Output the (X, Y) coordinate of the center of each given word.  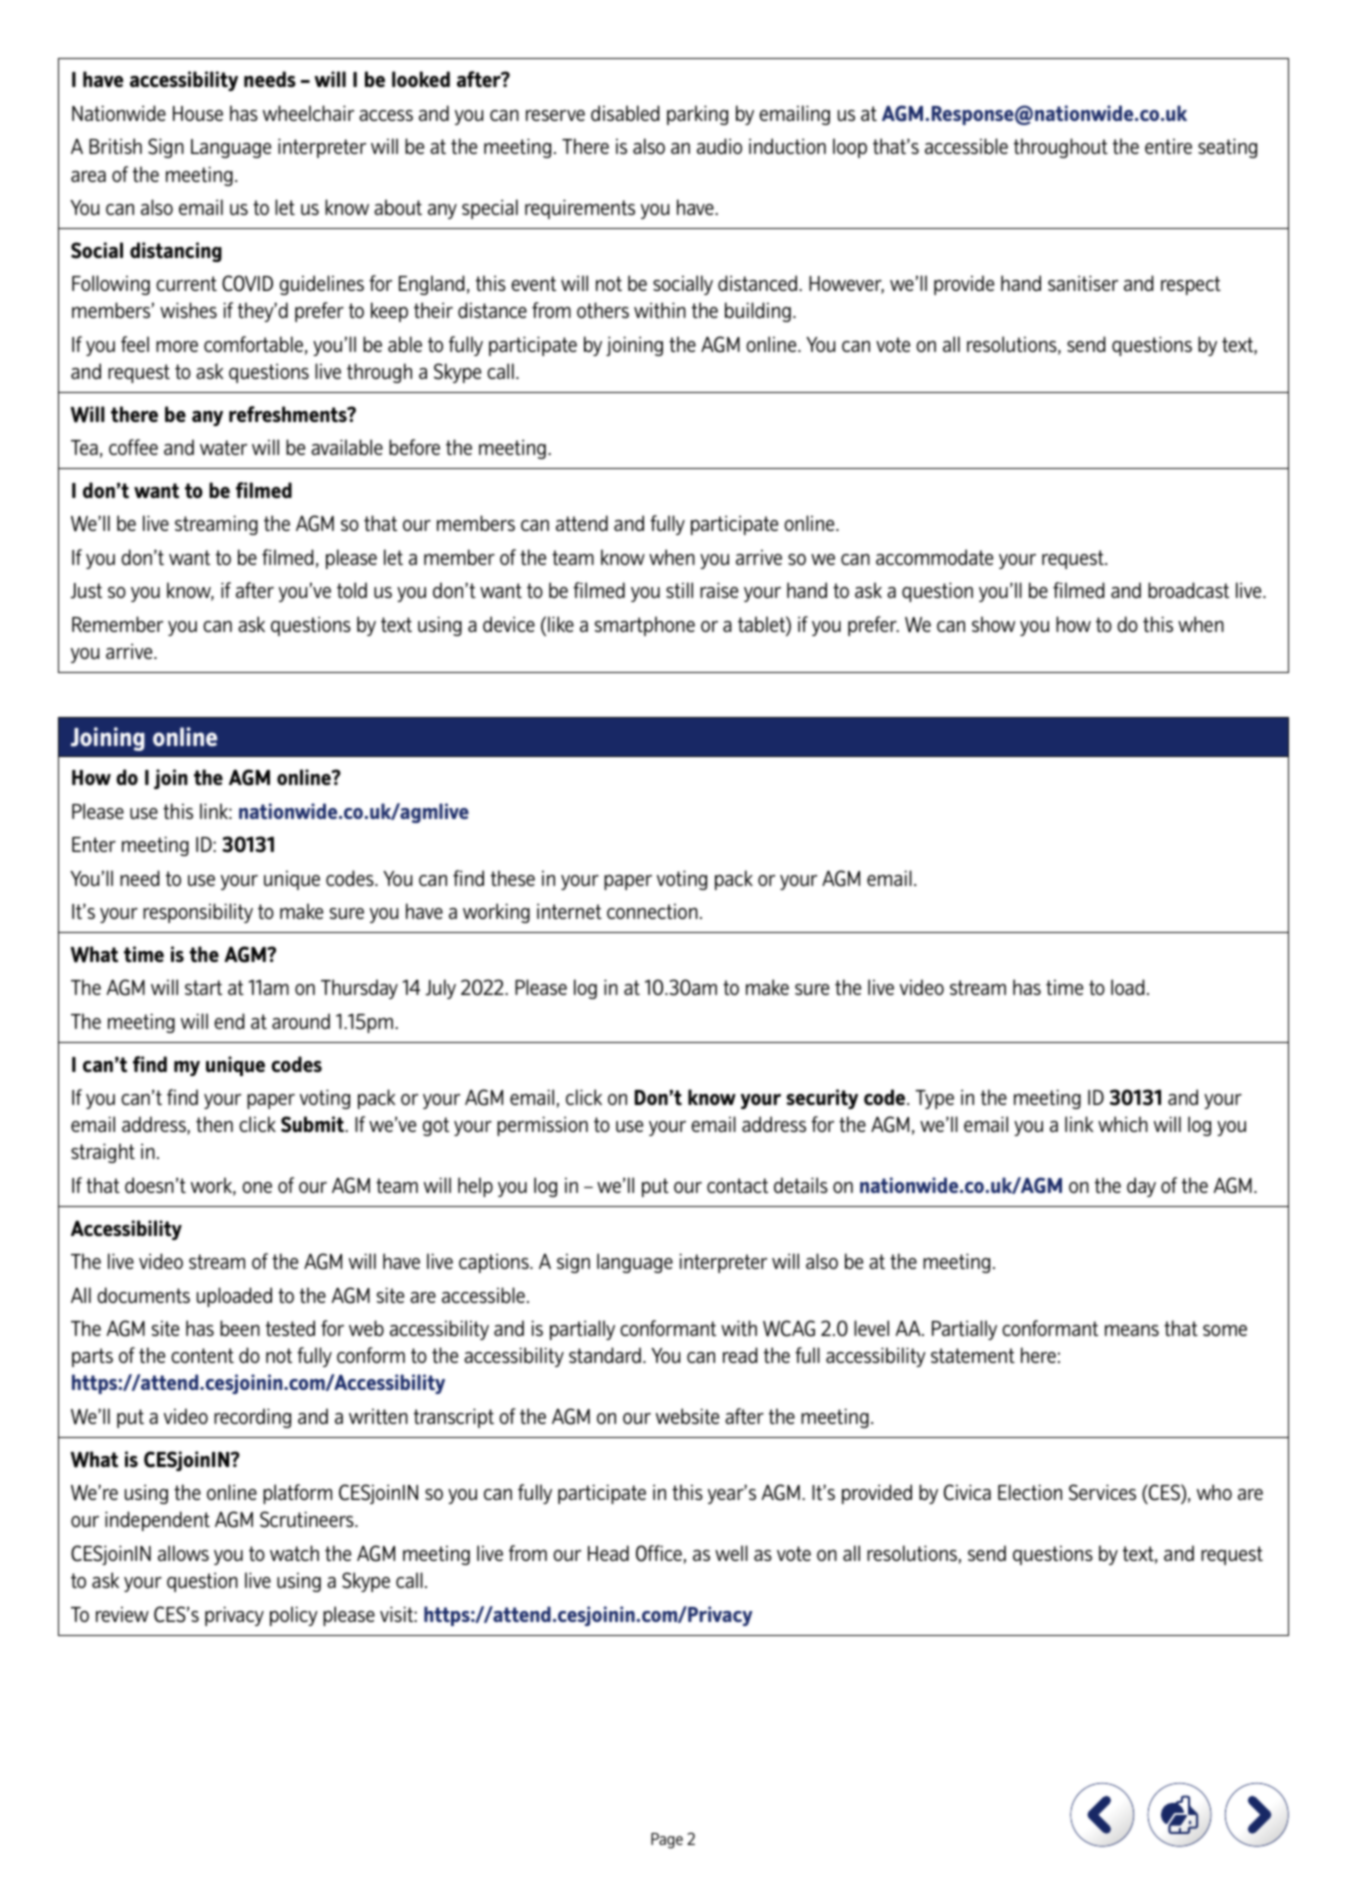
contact (737, 1185)
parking (697, 115)
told (352, 590)
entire (1168, 146)
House (198, 113)
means (1132, 1330)
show (993, 624)
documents (143, 1295)
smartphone (645, 626)
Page (667, 1841)
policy (294, 1616)
